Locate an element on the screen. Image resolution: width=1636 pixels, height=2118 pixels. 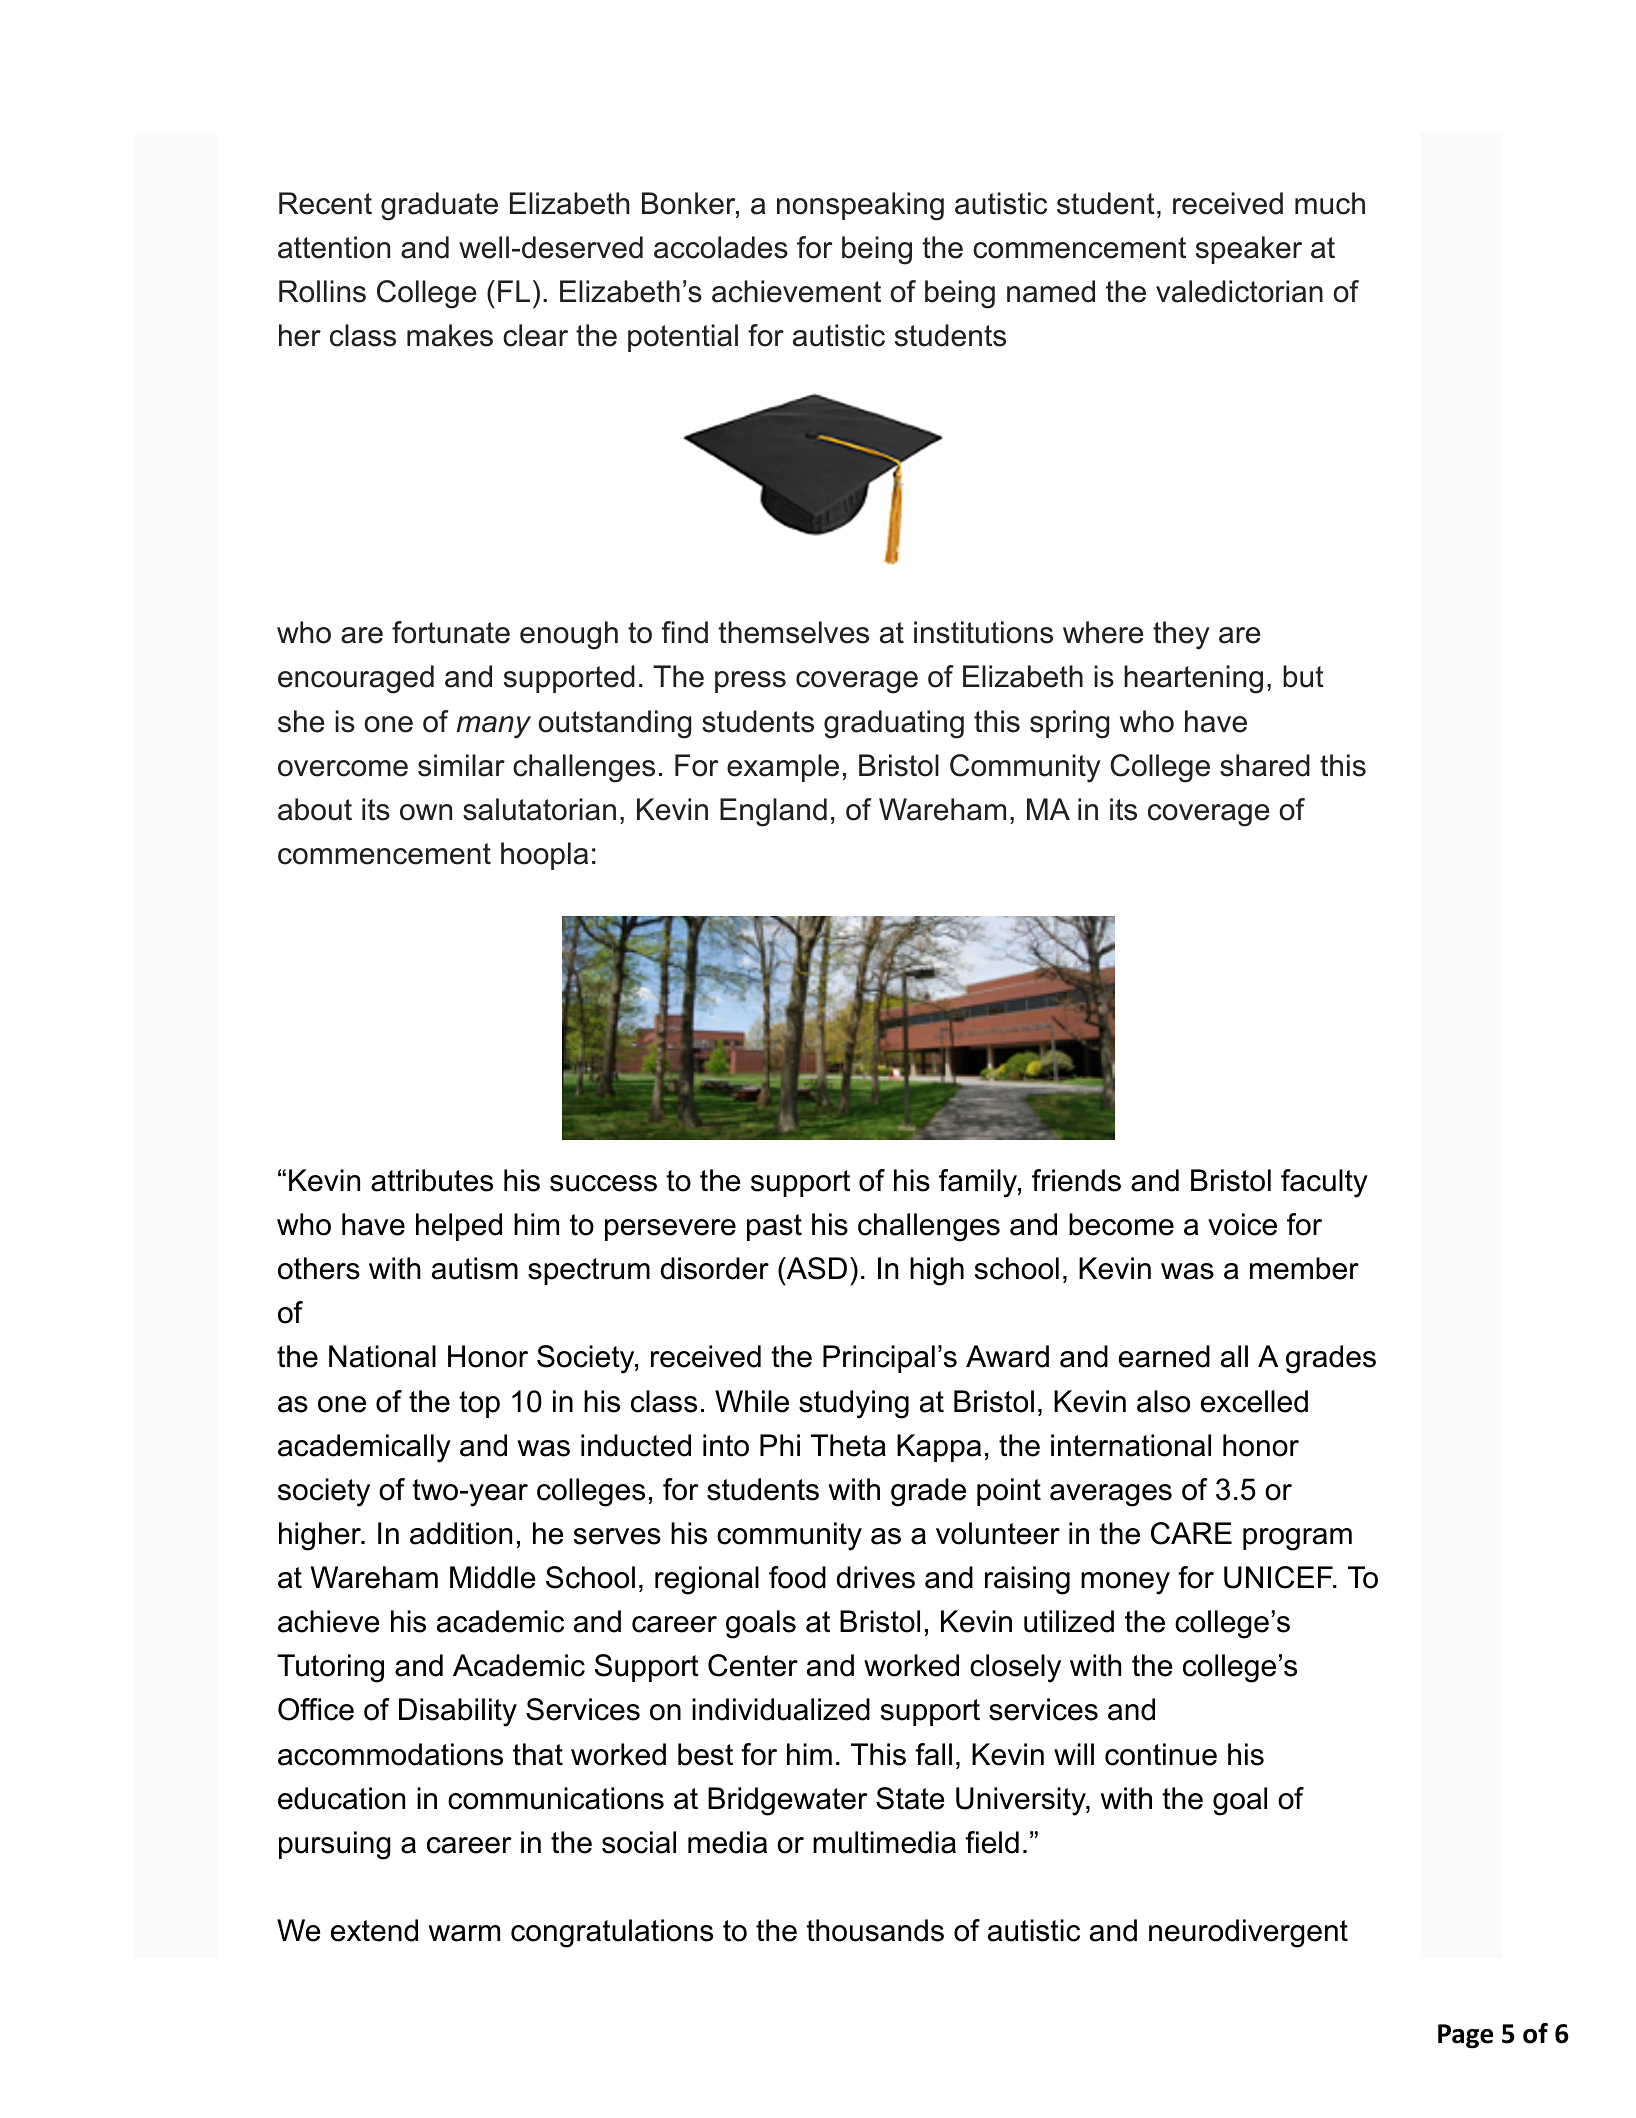
addition is located at coordinates (461, 1533).
